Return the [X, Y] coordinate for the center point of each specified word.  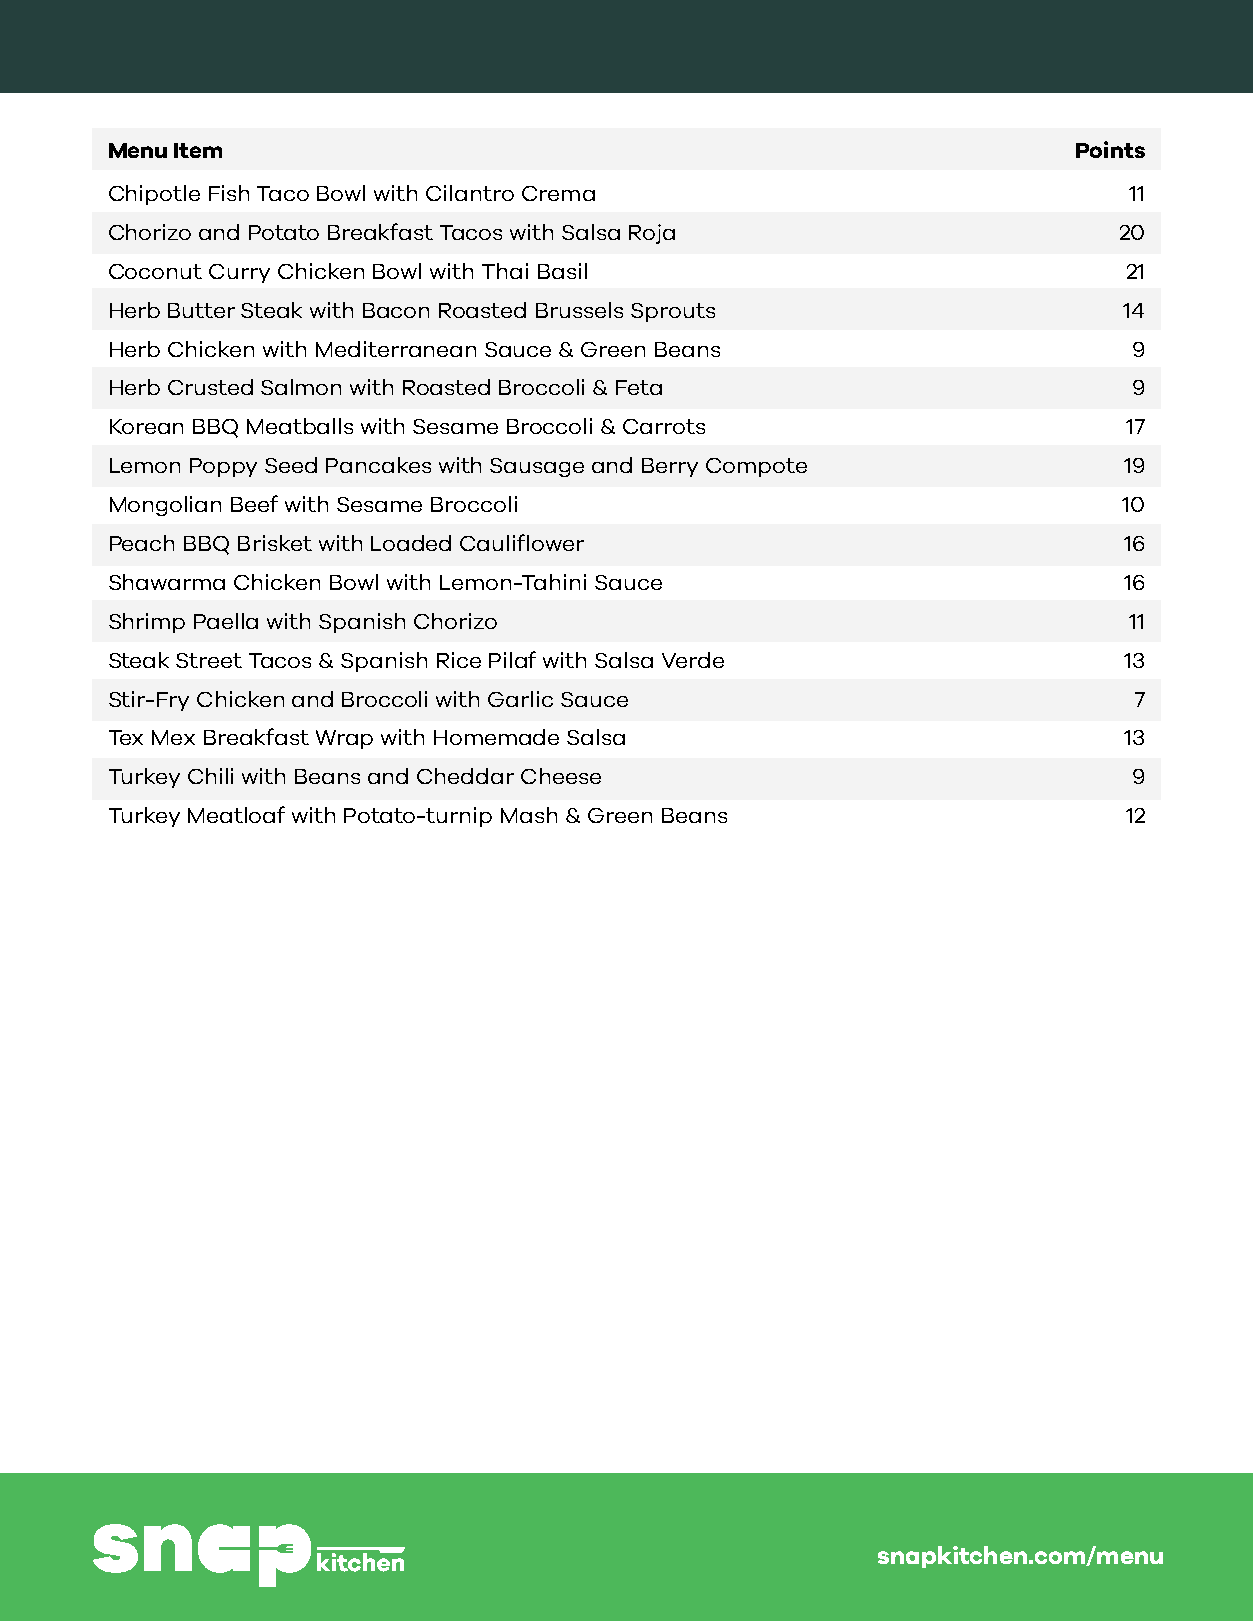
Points [1110, 149]
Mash [529, 815]
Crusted [210, 387]
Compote [756, 467]
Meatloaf [236, 814]
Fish [229, 193]
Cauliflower [522, 542]
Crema [558, 193]
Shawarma [167, 582]
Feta [639, 387]
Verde [693, 660]
